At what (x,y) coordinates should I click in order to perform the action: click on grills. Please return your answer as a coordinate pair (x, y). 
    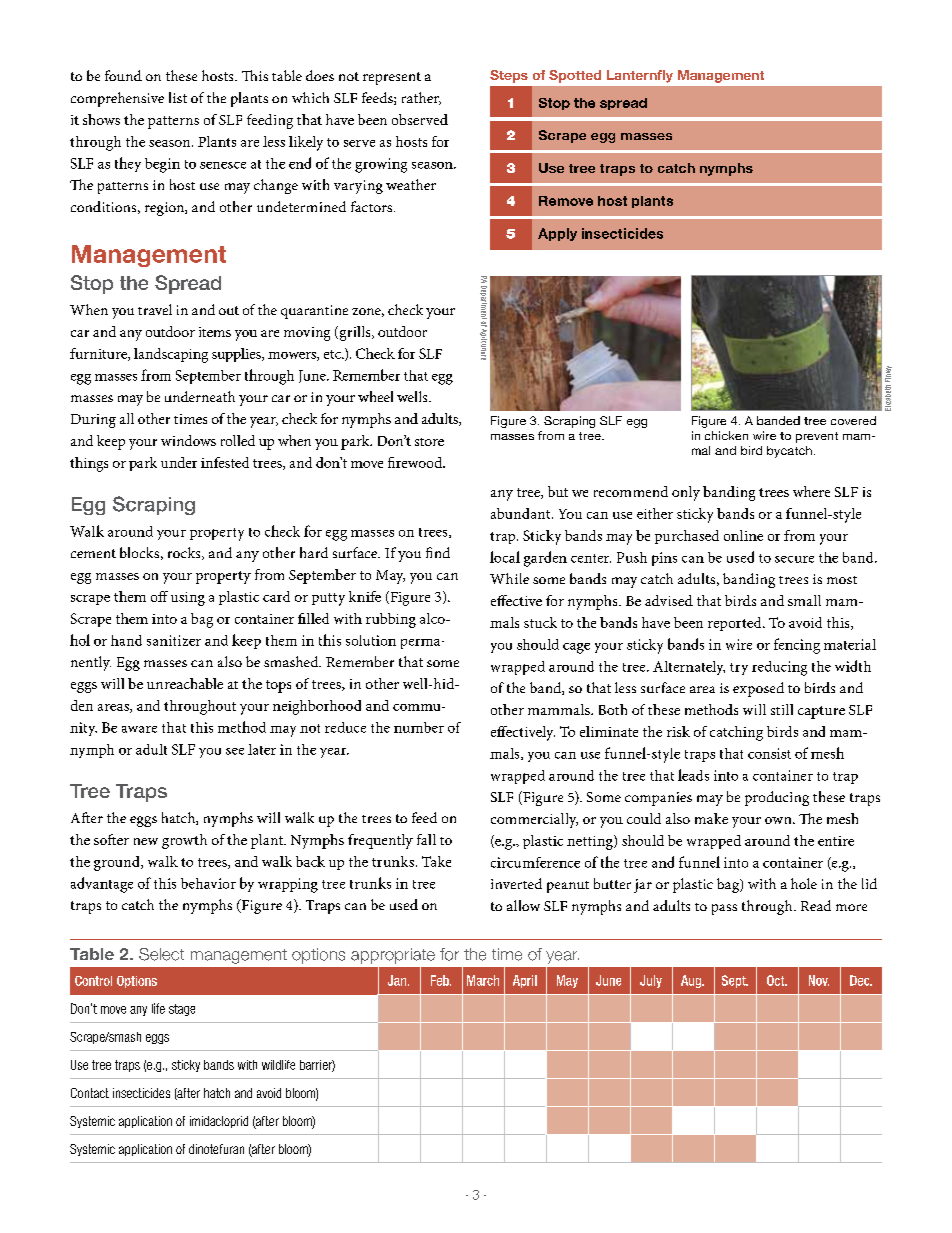
    Looking at the image, I should click on (355, 333).
